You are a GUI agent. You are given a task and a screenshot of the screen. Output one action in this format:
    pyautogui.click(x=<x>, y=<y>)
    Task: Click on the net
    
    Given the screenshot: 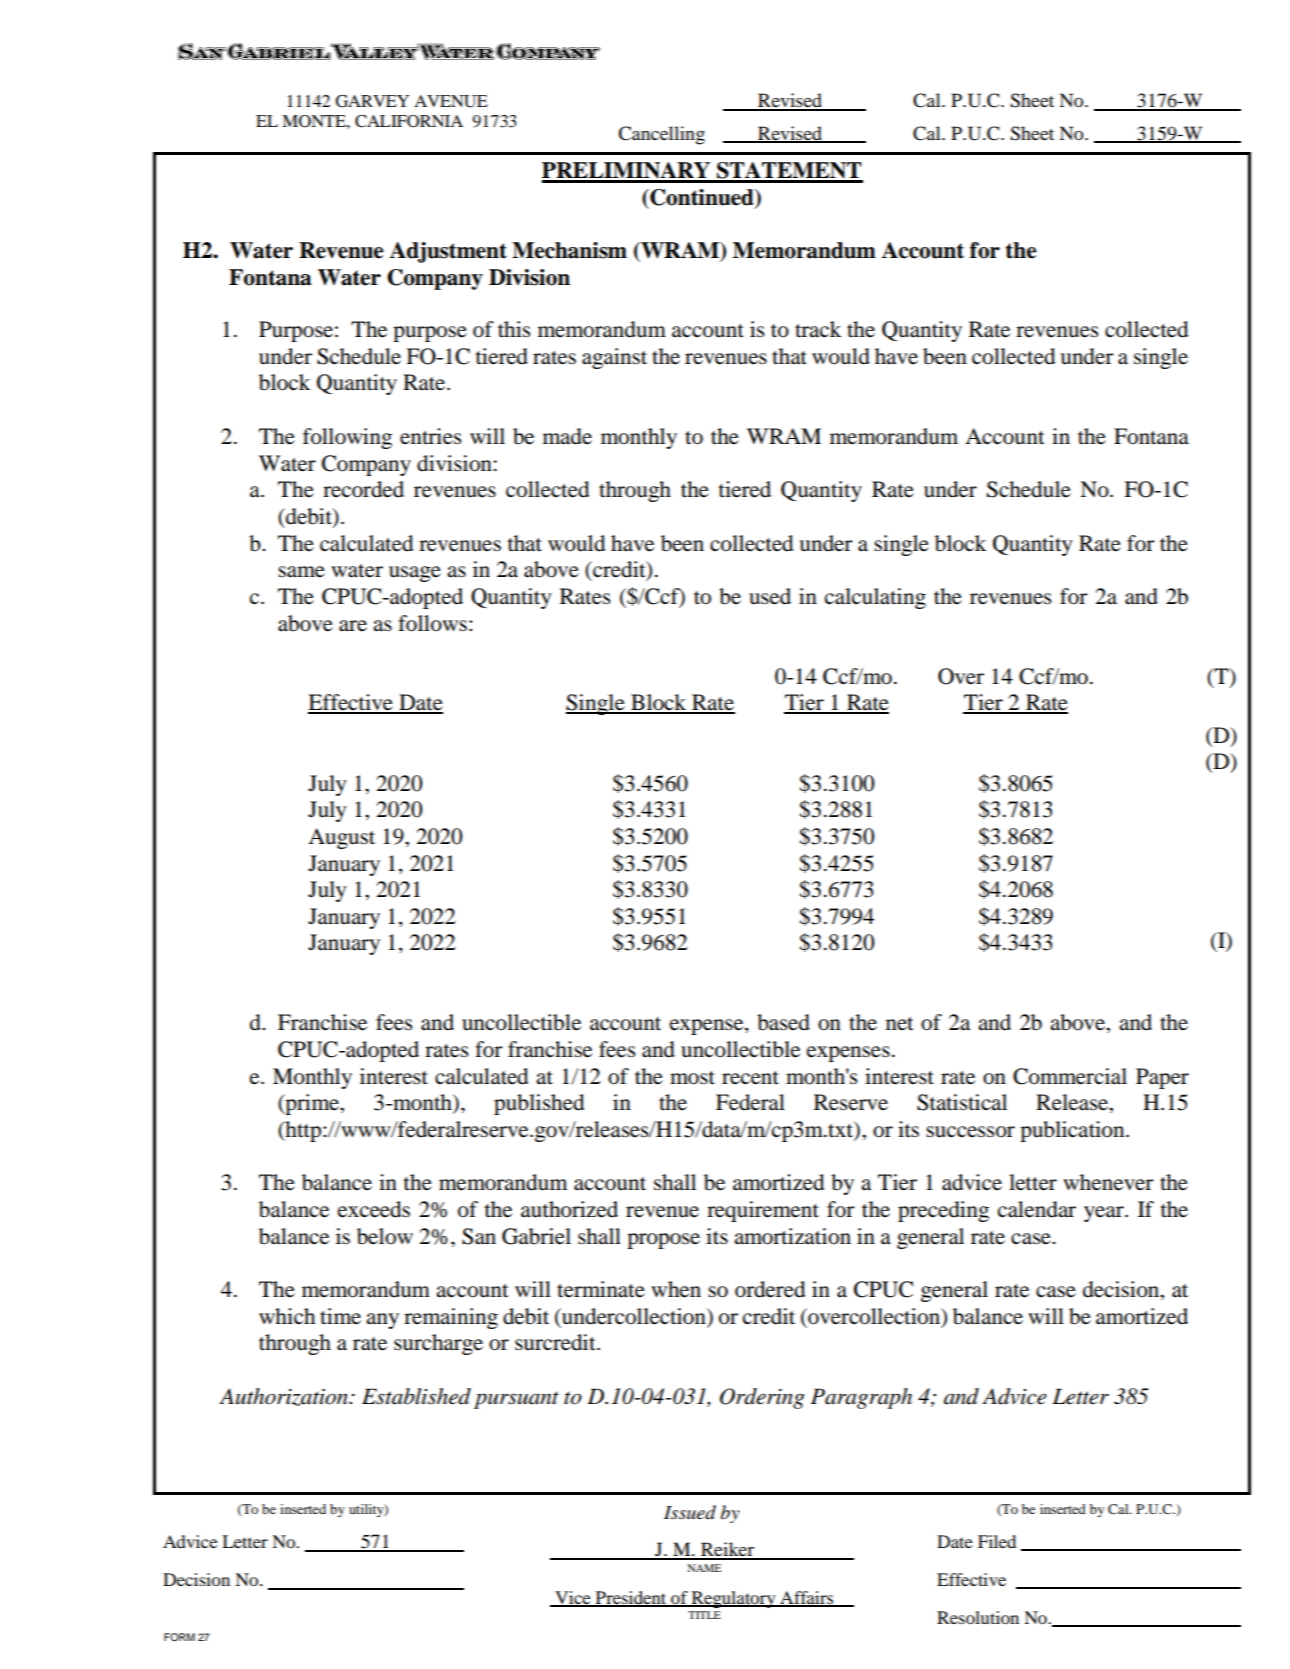 What is the action you would take?
    pyautogui.click(x=900, y=1024)
